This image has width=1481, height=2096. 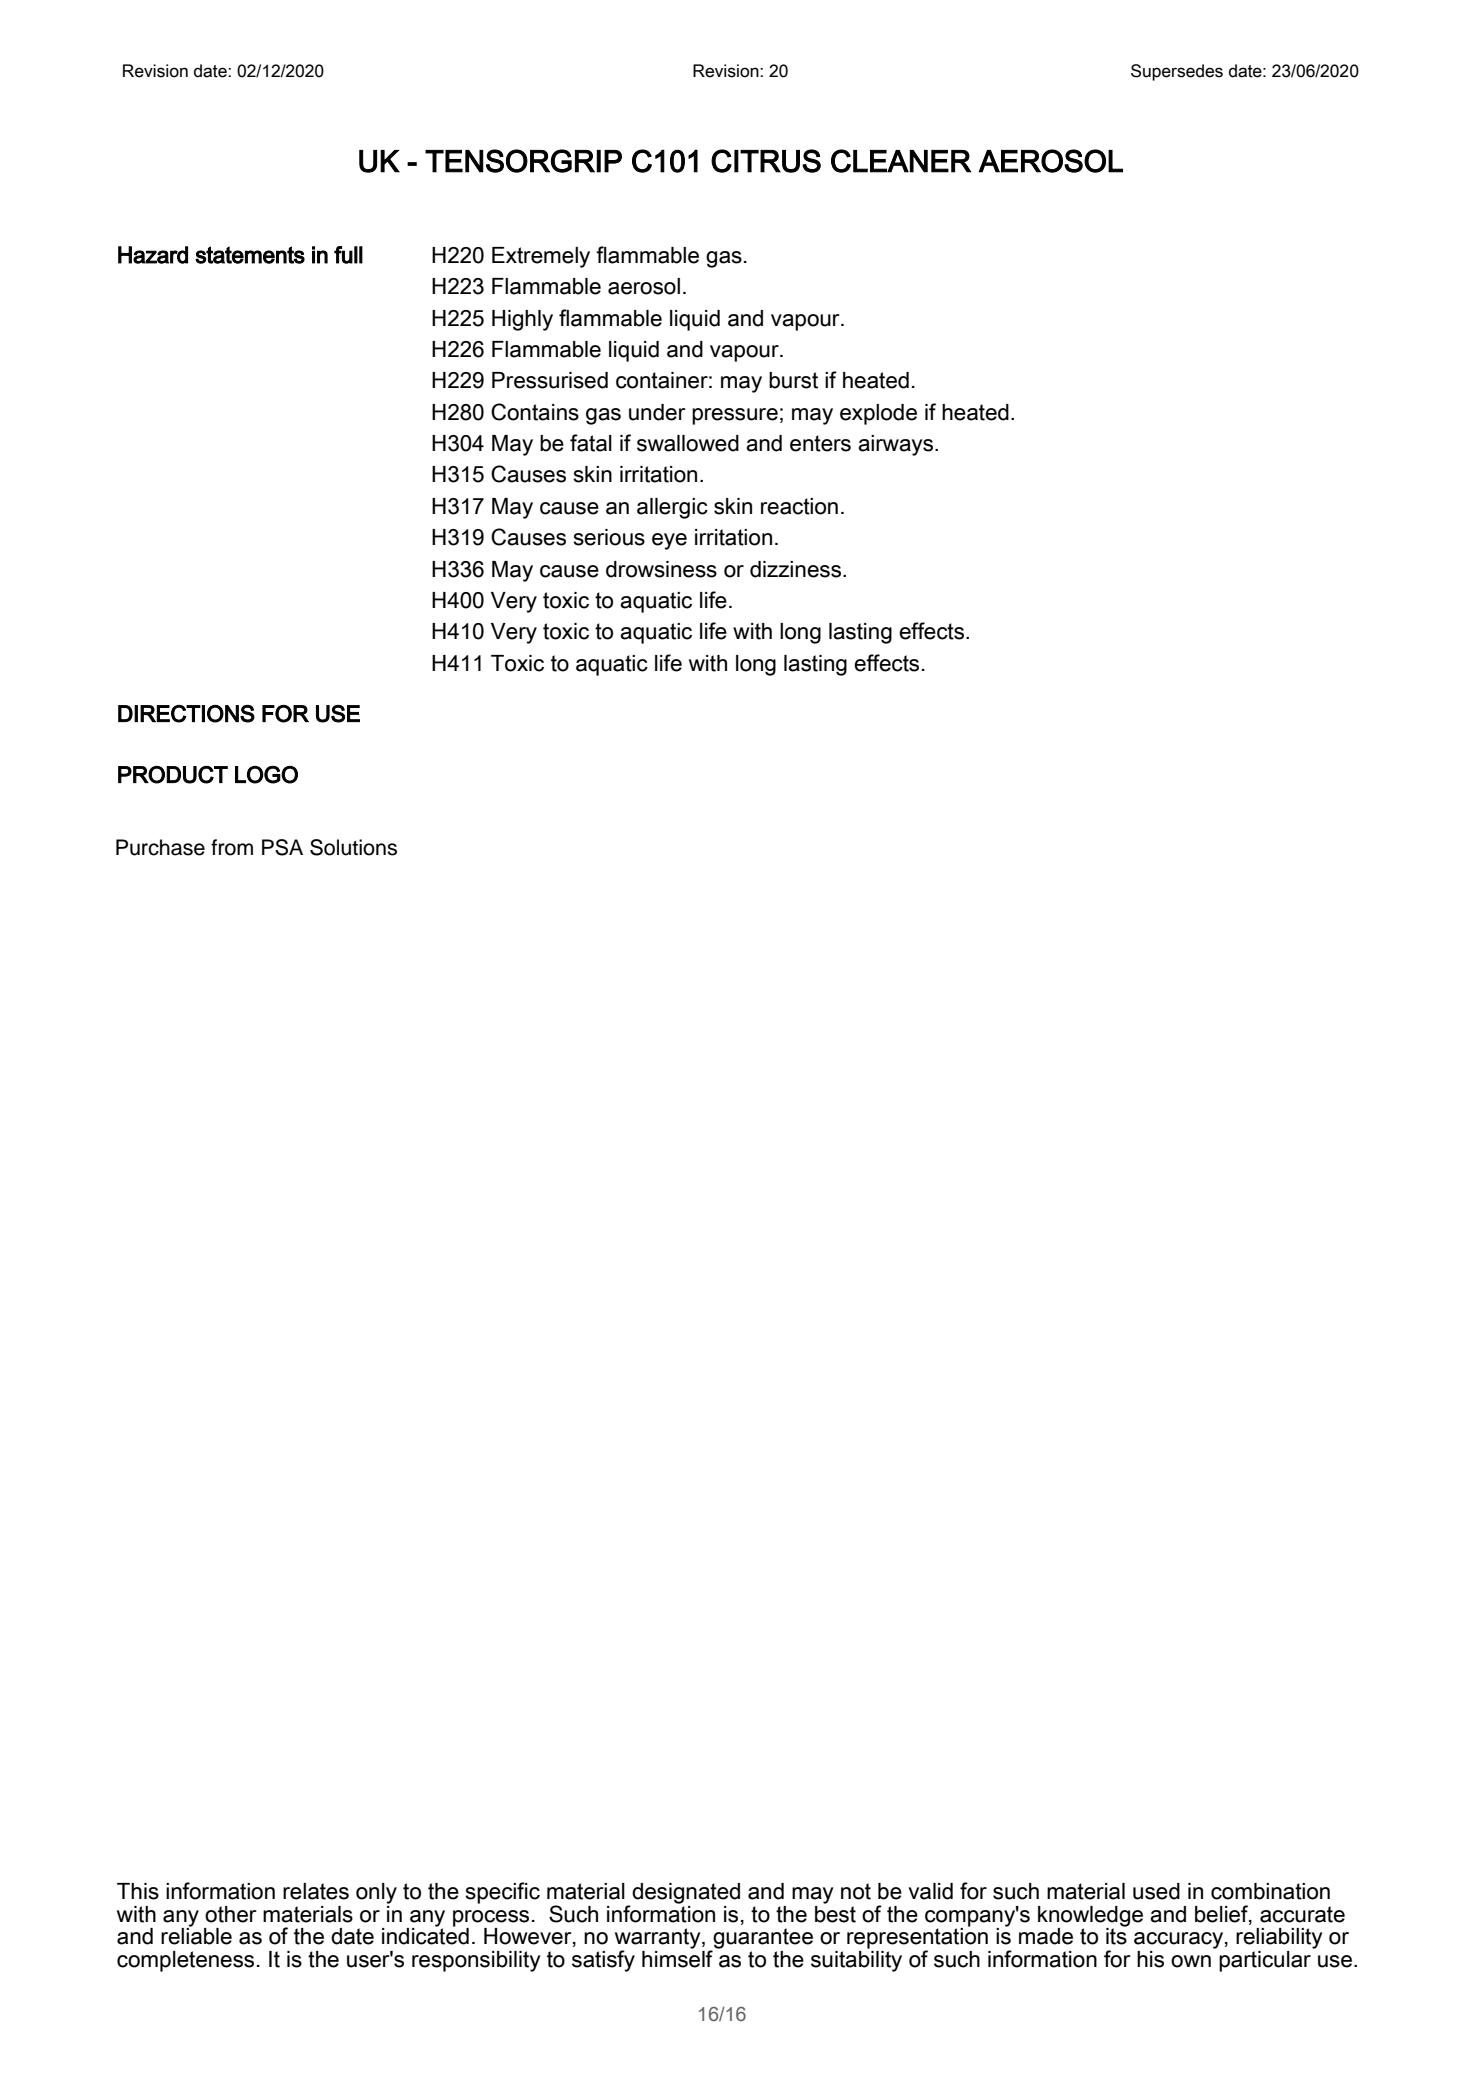 I want to click on other, so click(x=231, y=1914).
